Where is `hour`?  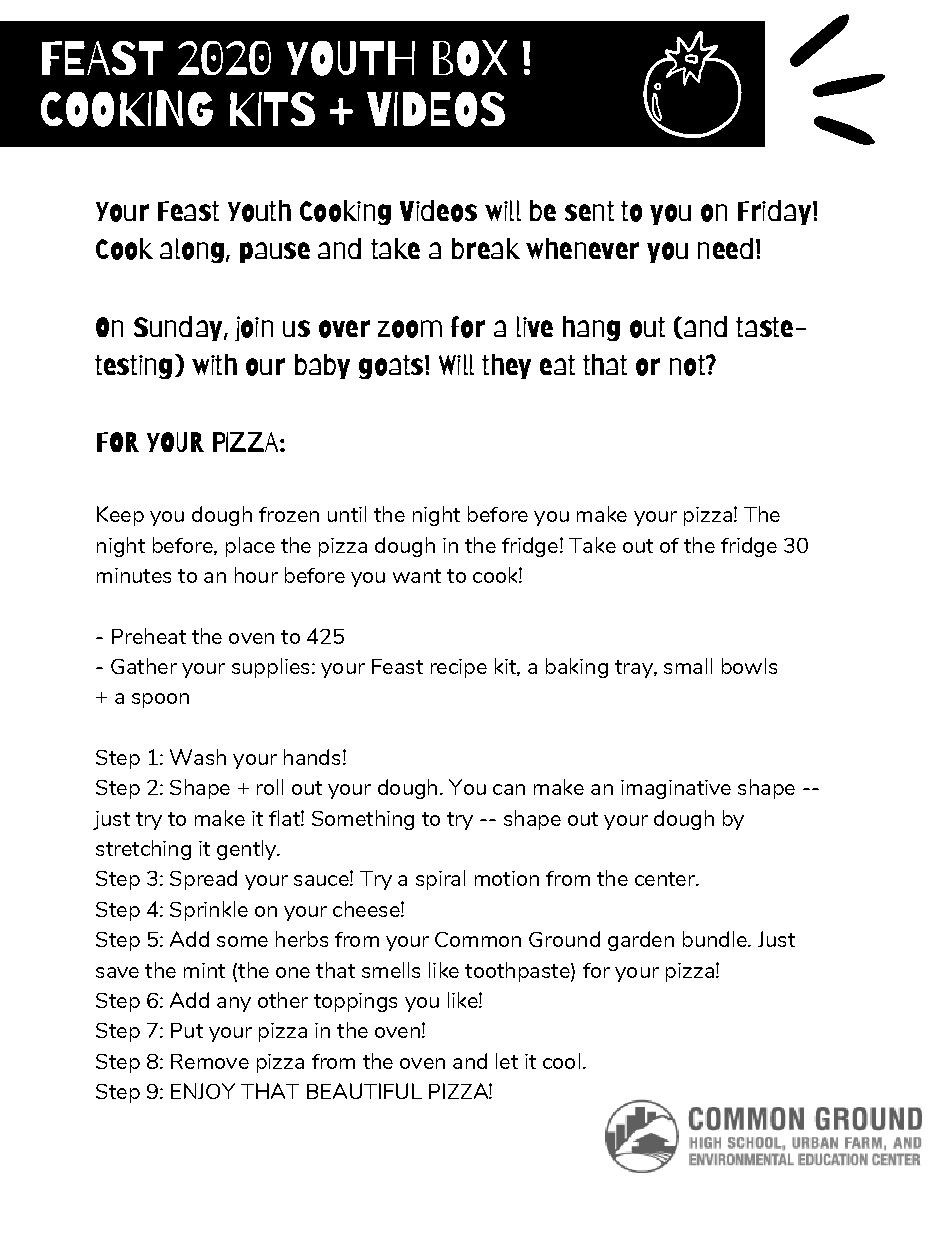 hour is located at coordinates (256, 575).
